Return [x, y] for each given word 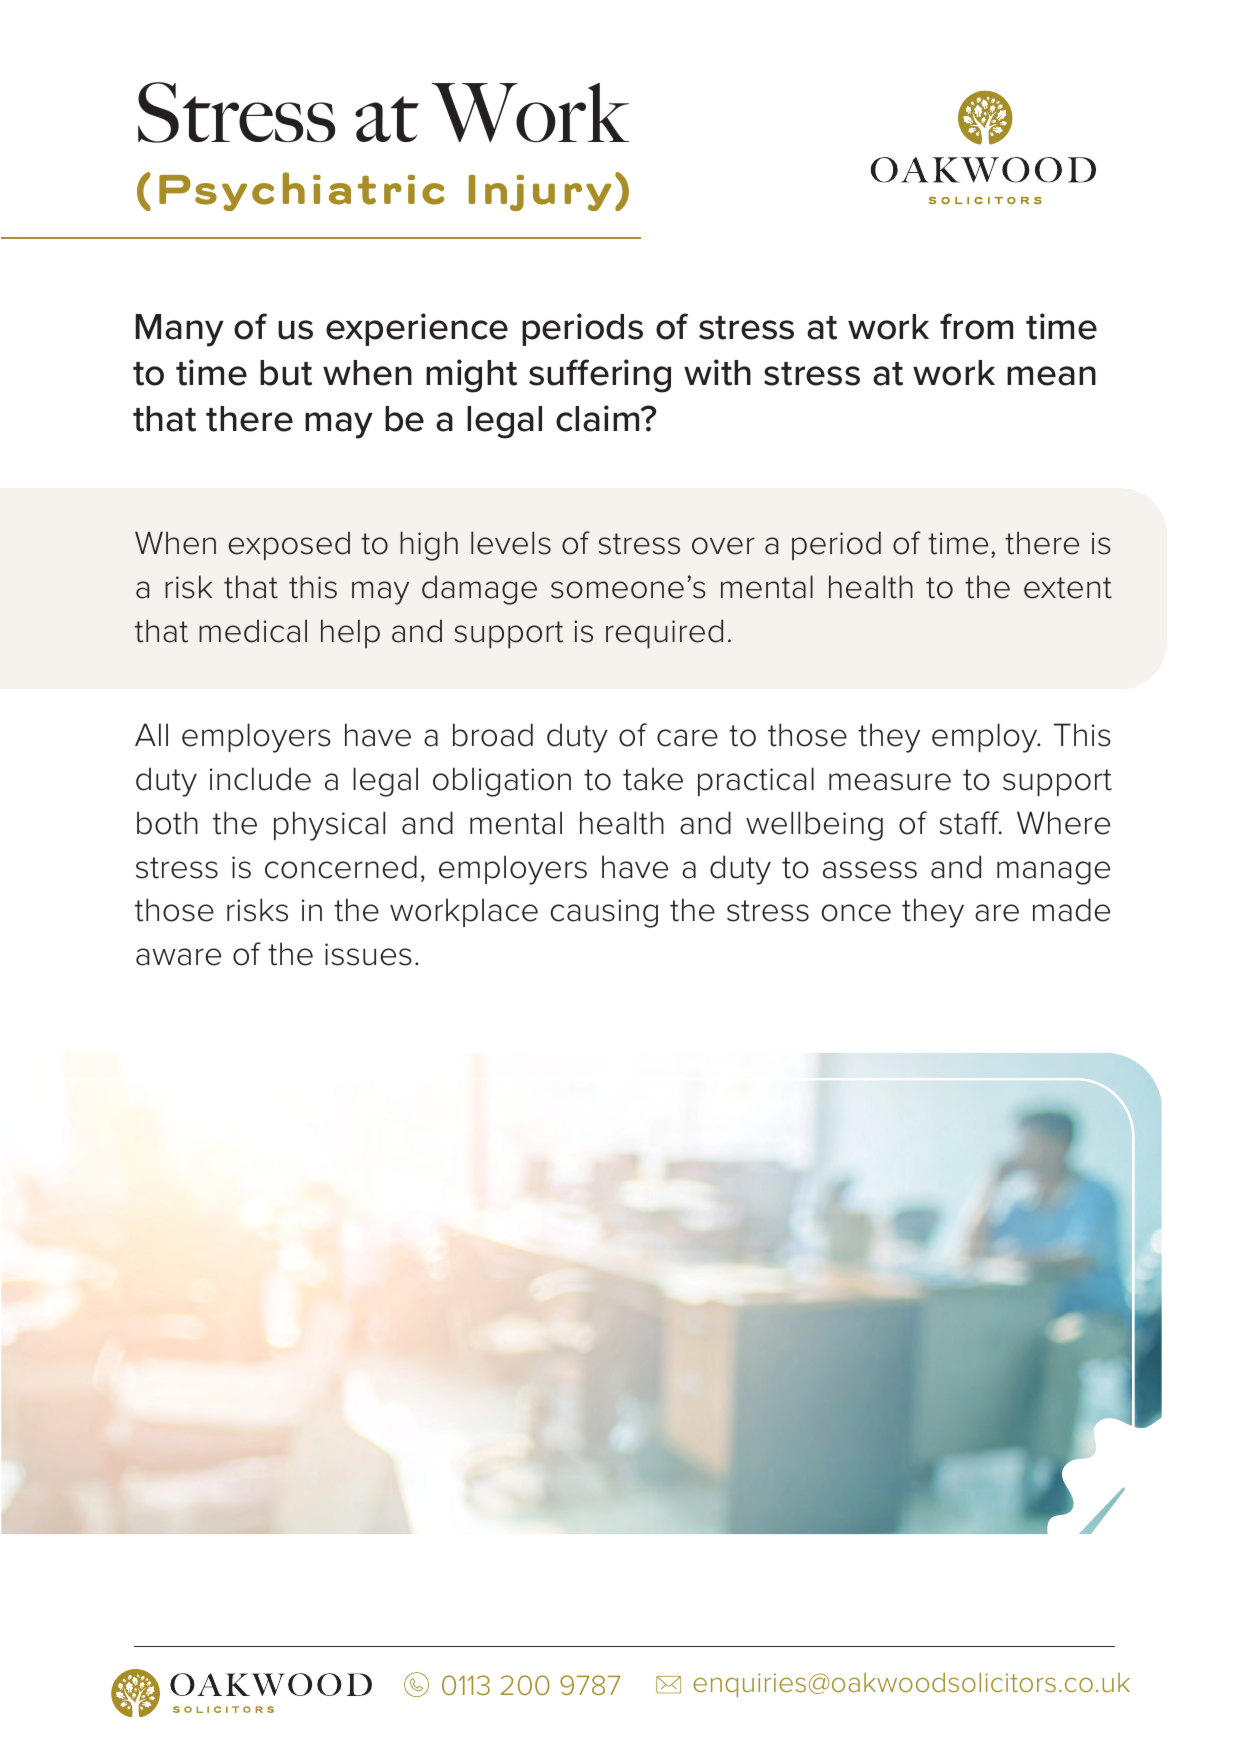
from [976, 326]
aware [178, 957]
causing [604, 913]
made [1071, 910]
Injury [540, 193]
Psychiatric [301, 191]
